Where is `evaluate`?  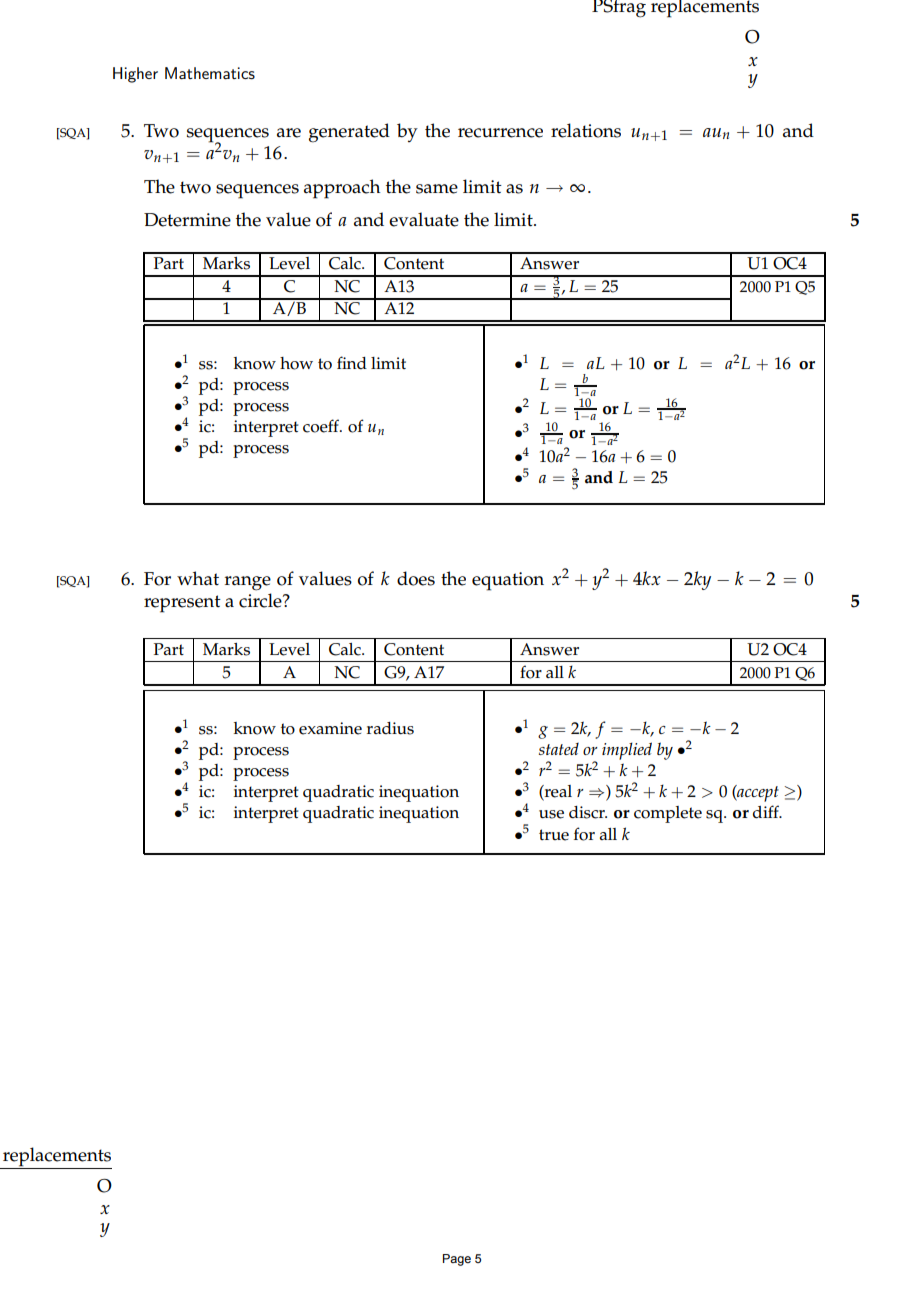 evaluate is located at coordinates (424, 219).
